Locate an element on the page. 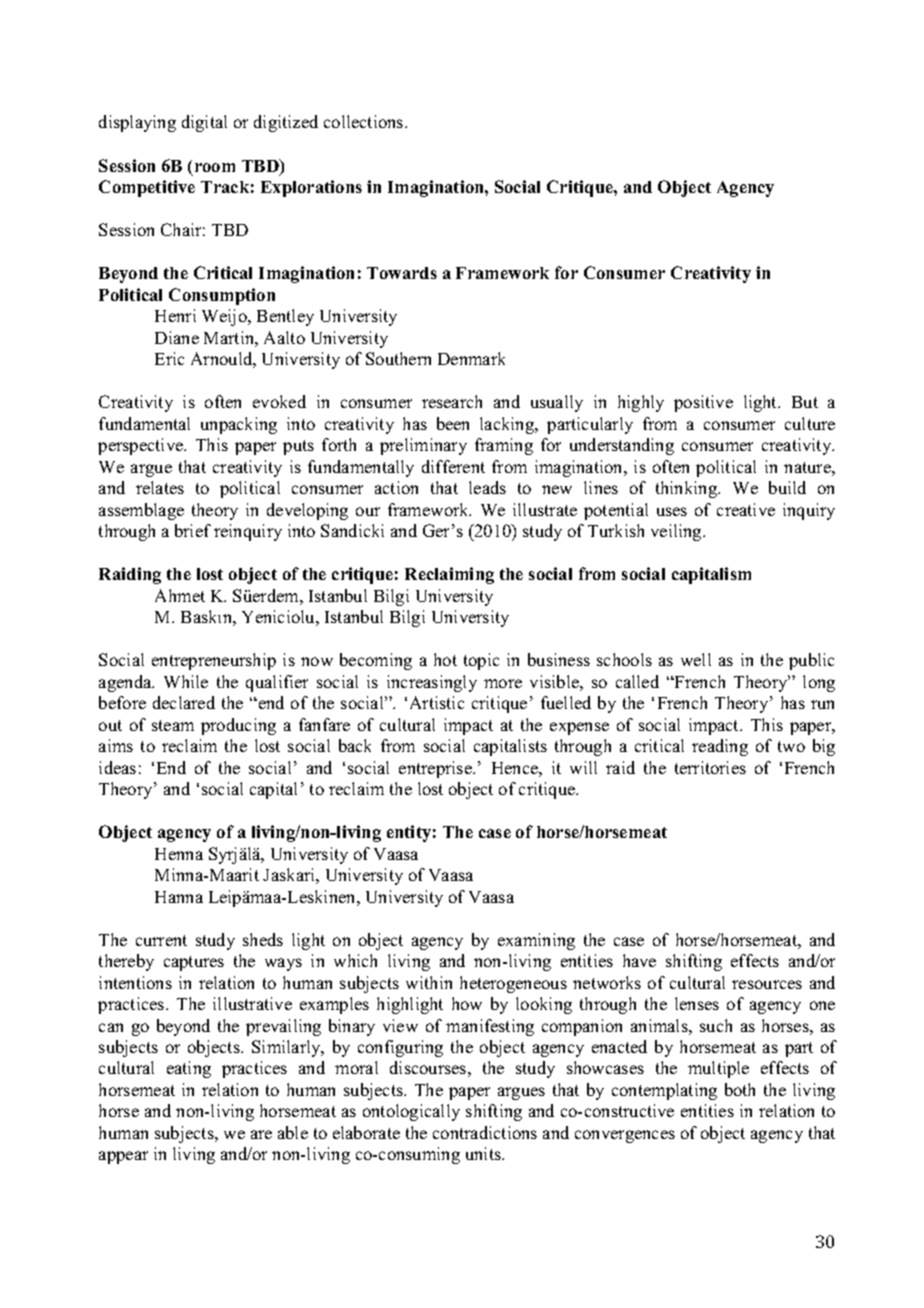  entrepreneurship is located at coordinates (214, 661).
